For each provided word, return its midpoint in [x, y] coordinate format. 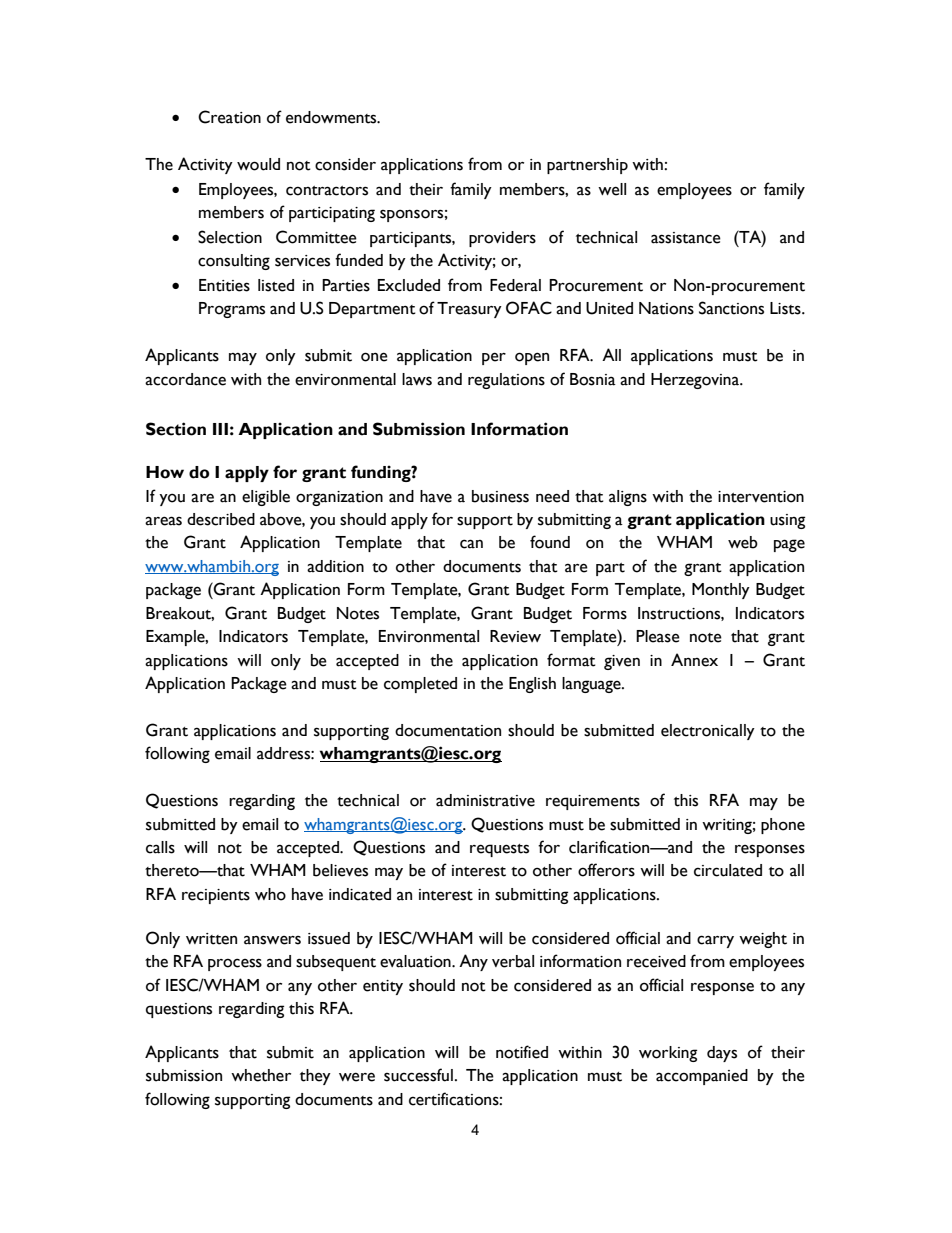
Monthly [721, 591]
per [494, 358]
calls [160, 847]
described [221, 519]
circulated [728, 870]
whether [261, 1075]
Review [515, 636]
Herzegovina [696, 381]
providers [502, 239]
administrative [485, 800]
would [258, 164]
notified [522, 1052]
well [612, 189]
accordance [185, 379]
